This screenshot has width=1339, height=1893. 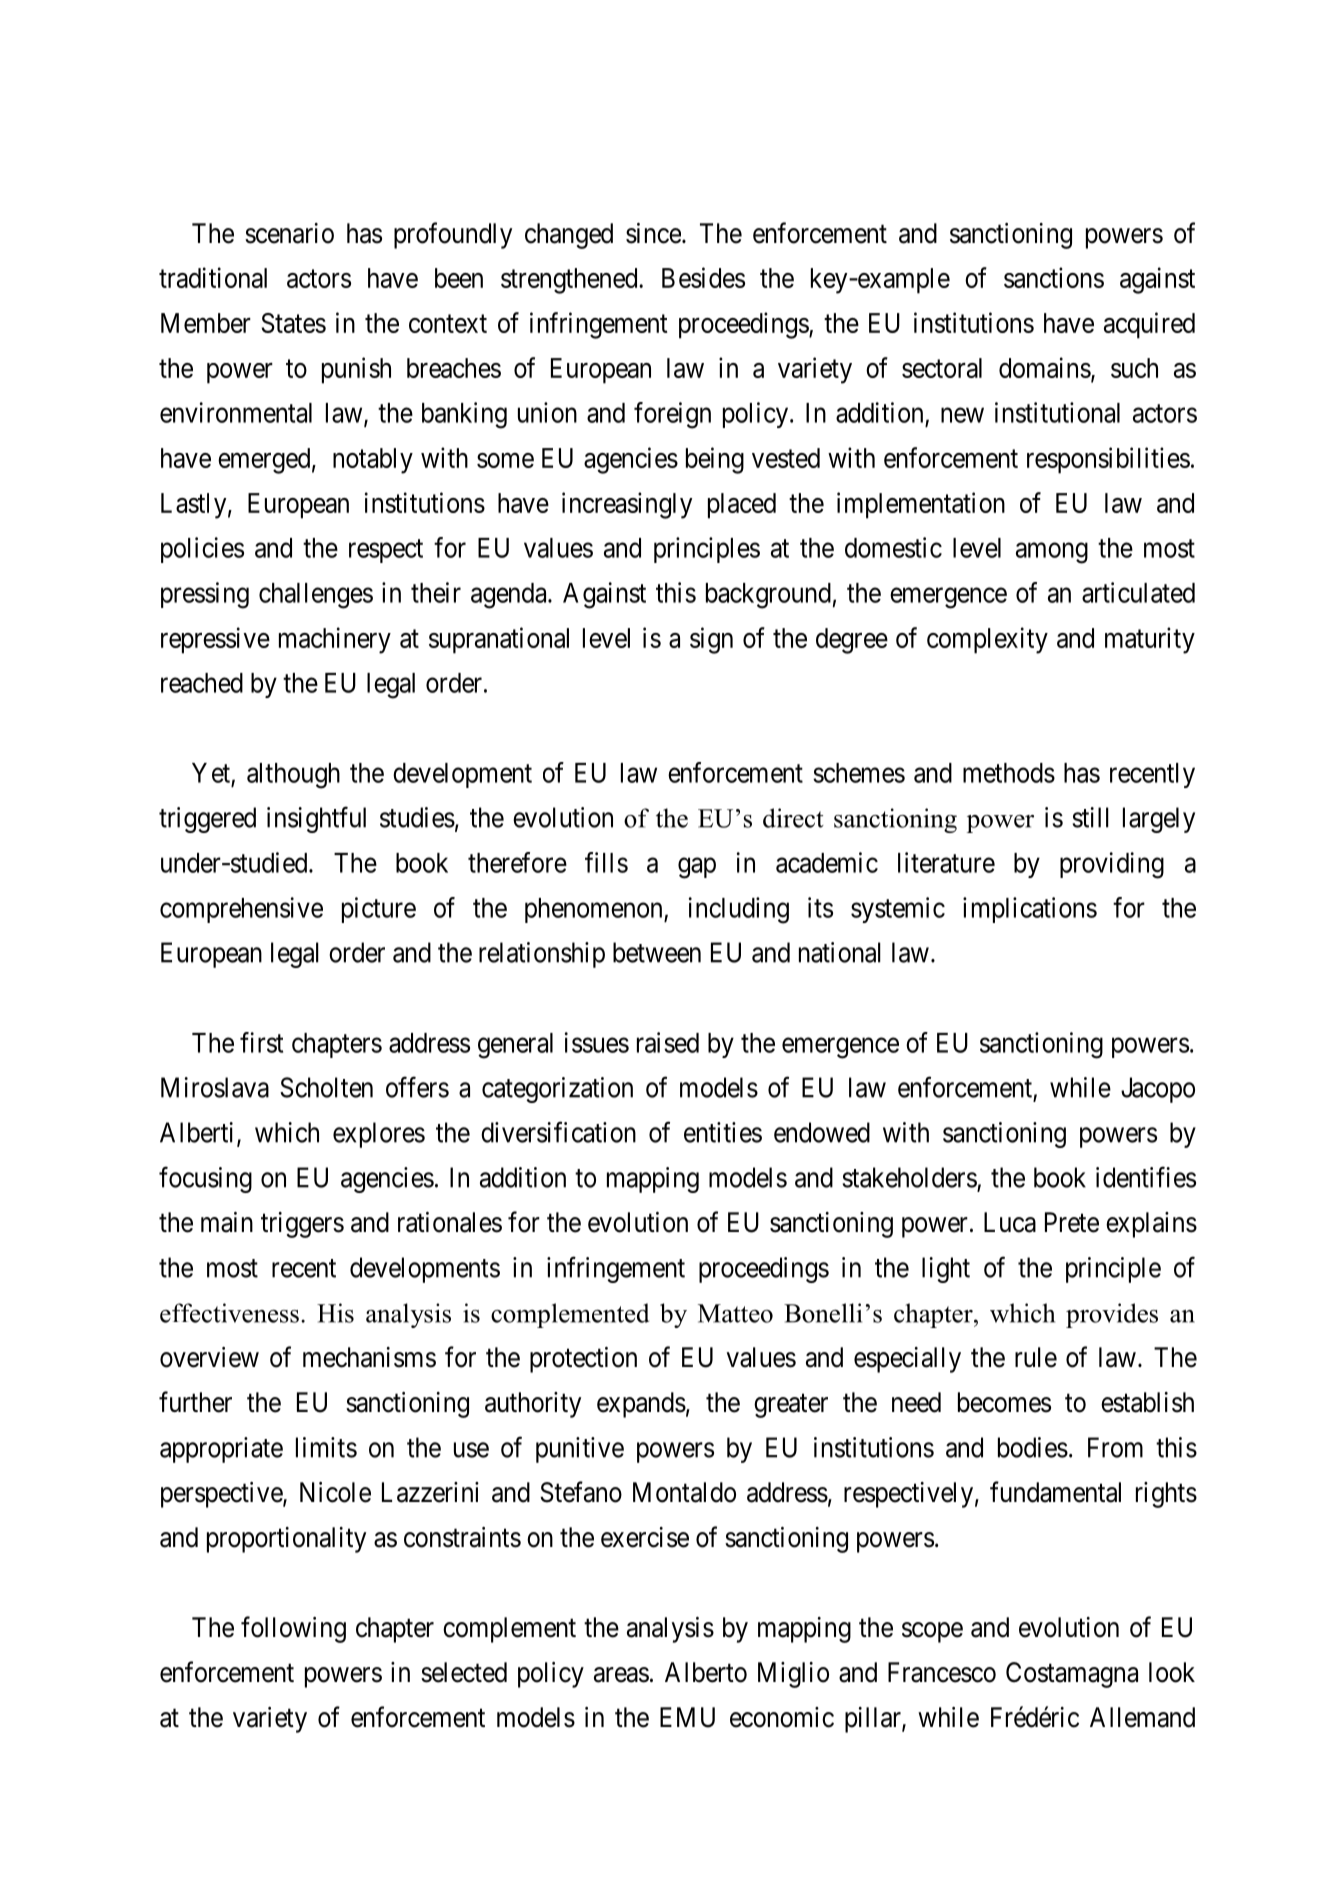 What do you see at coordinates (706, 1672) in the screenshot?
I see `Alberto` at bounding box center [706, 1672].
